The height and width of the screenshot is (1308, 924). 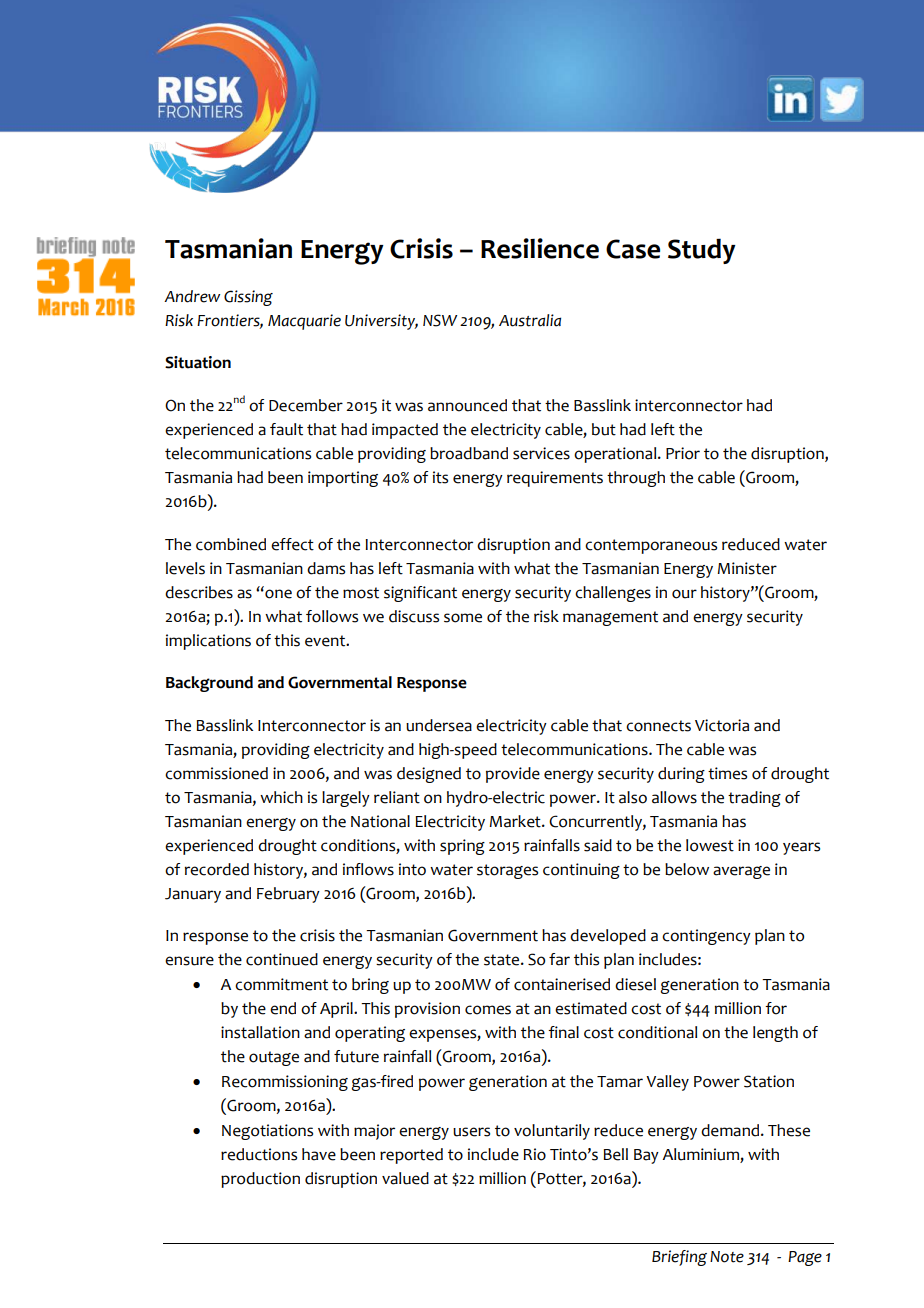 What do you see at coordinates (488, 1010) in the screenshot?
I see `comes` at bounding box center [488, 1010].
